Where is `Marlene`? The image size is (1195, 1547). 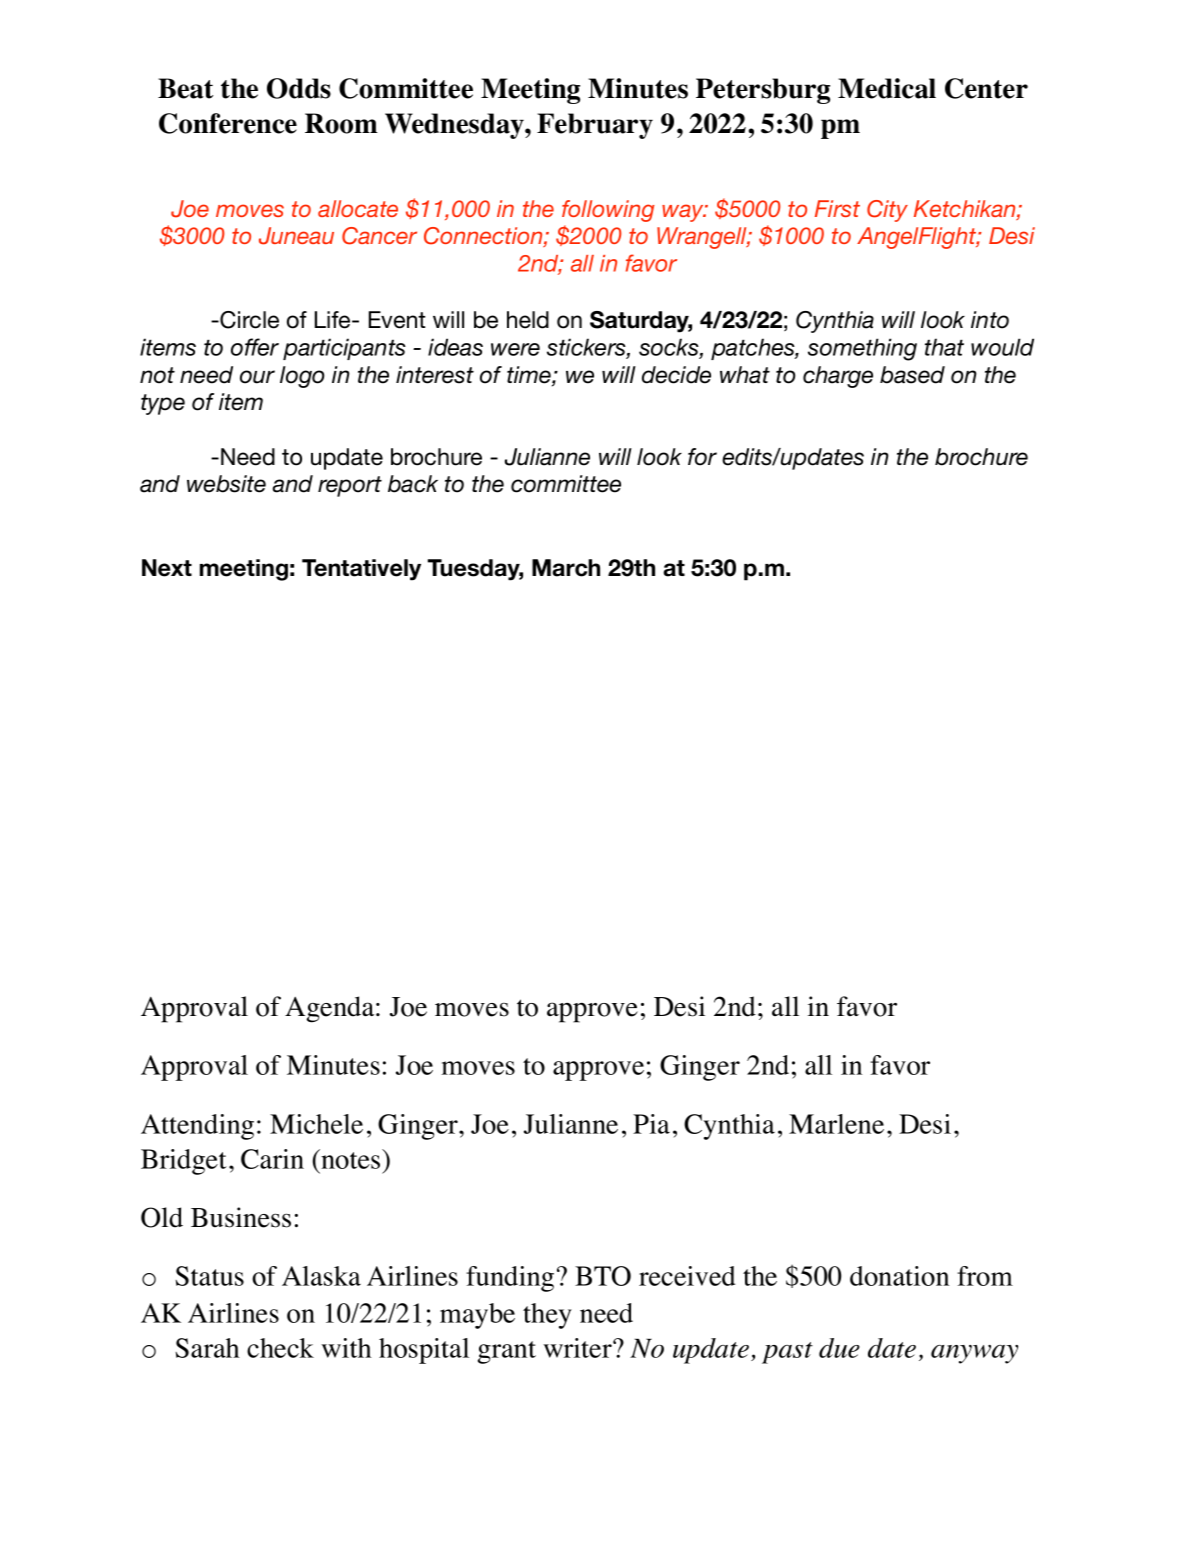
Marlene is located at coordinates (836, 1124).
